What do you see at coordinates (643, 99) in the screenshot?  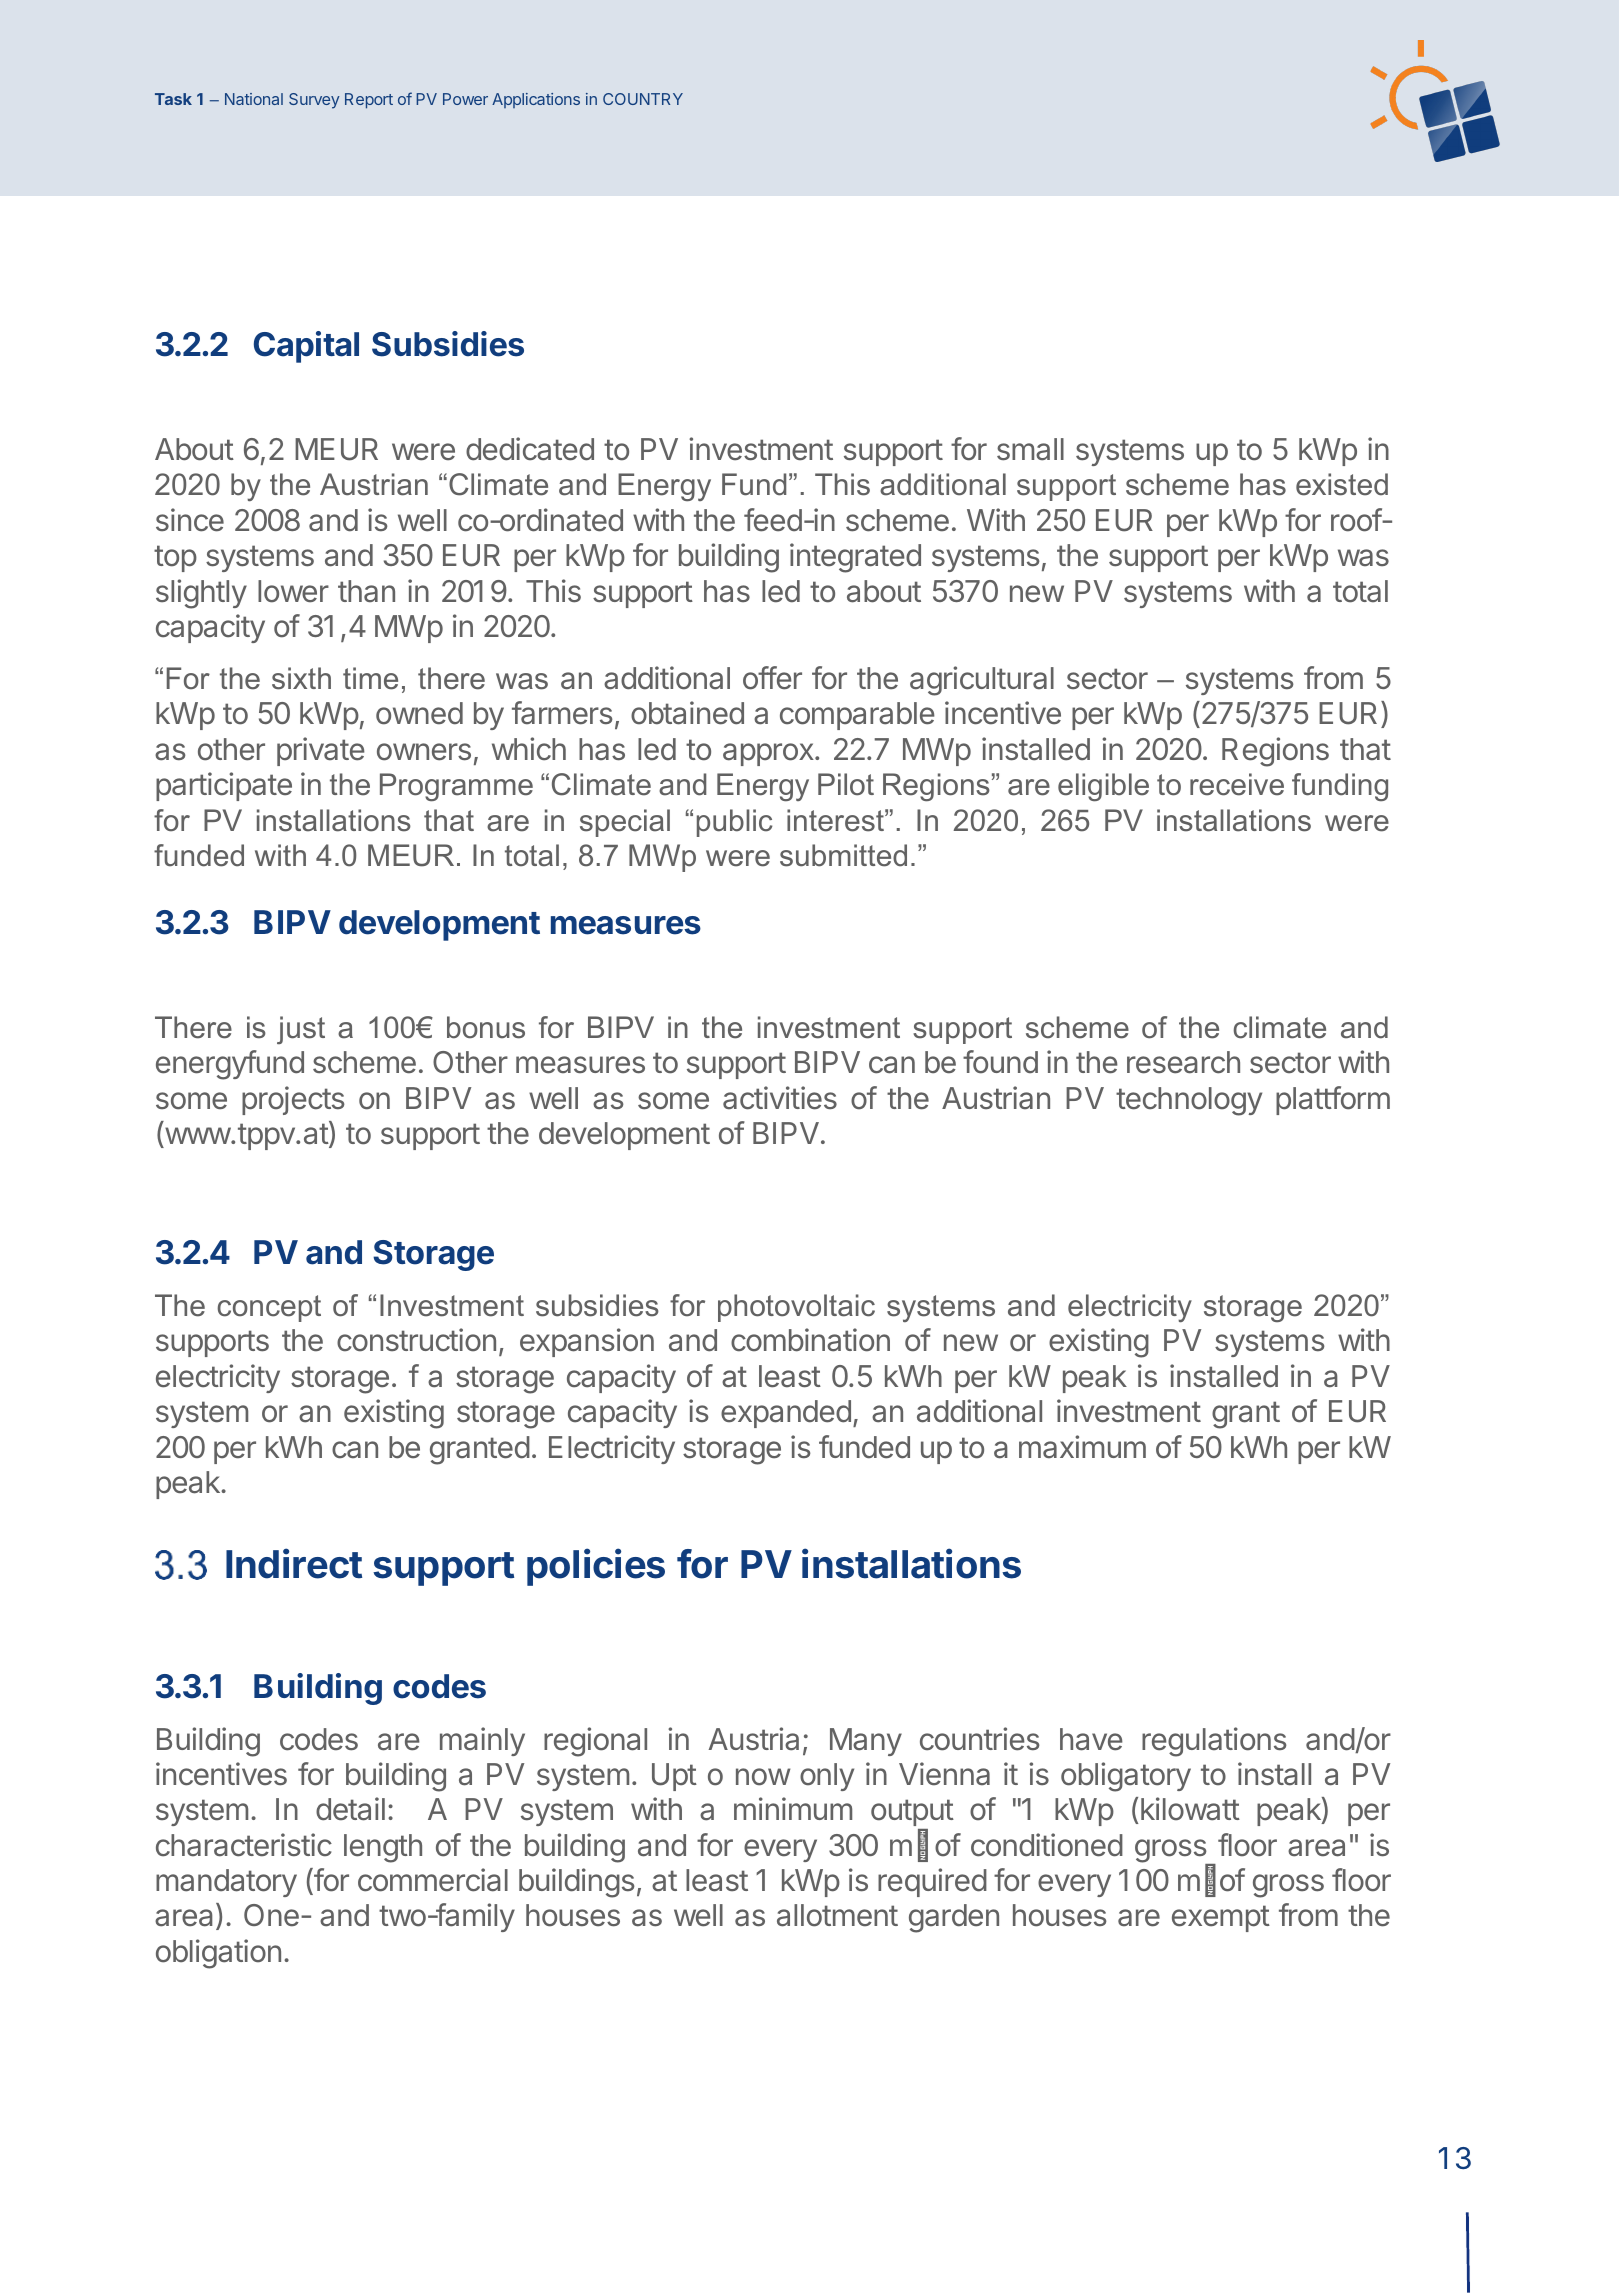 I see `COUNTRY` at bounding box center [643, 99].
